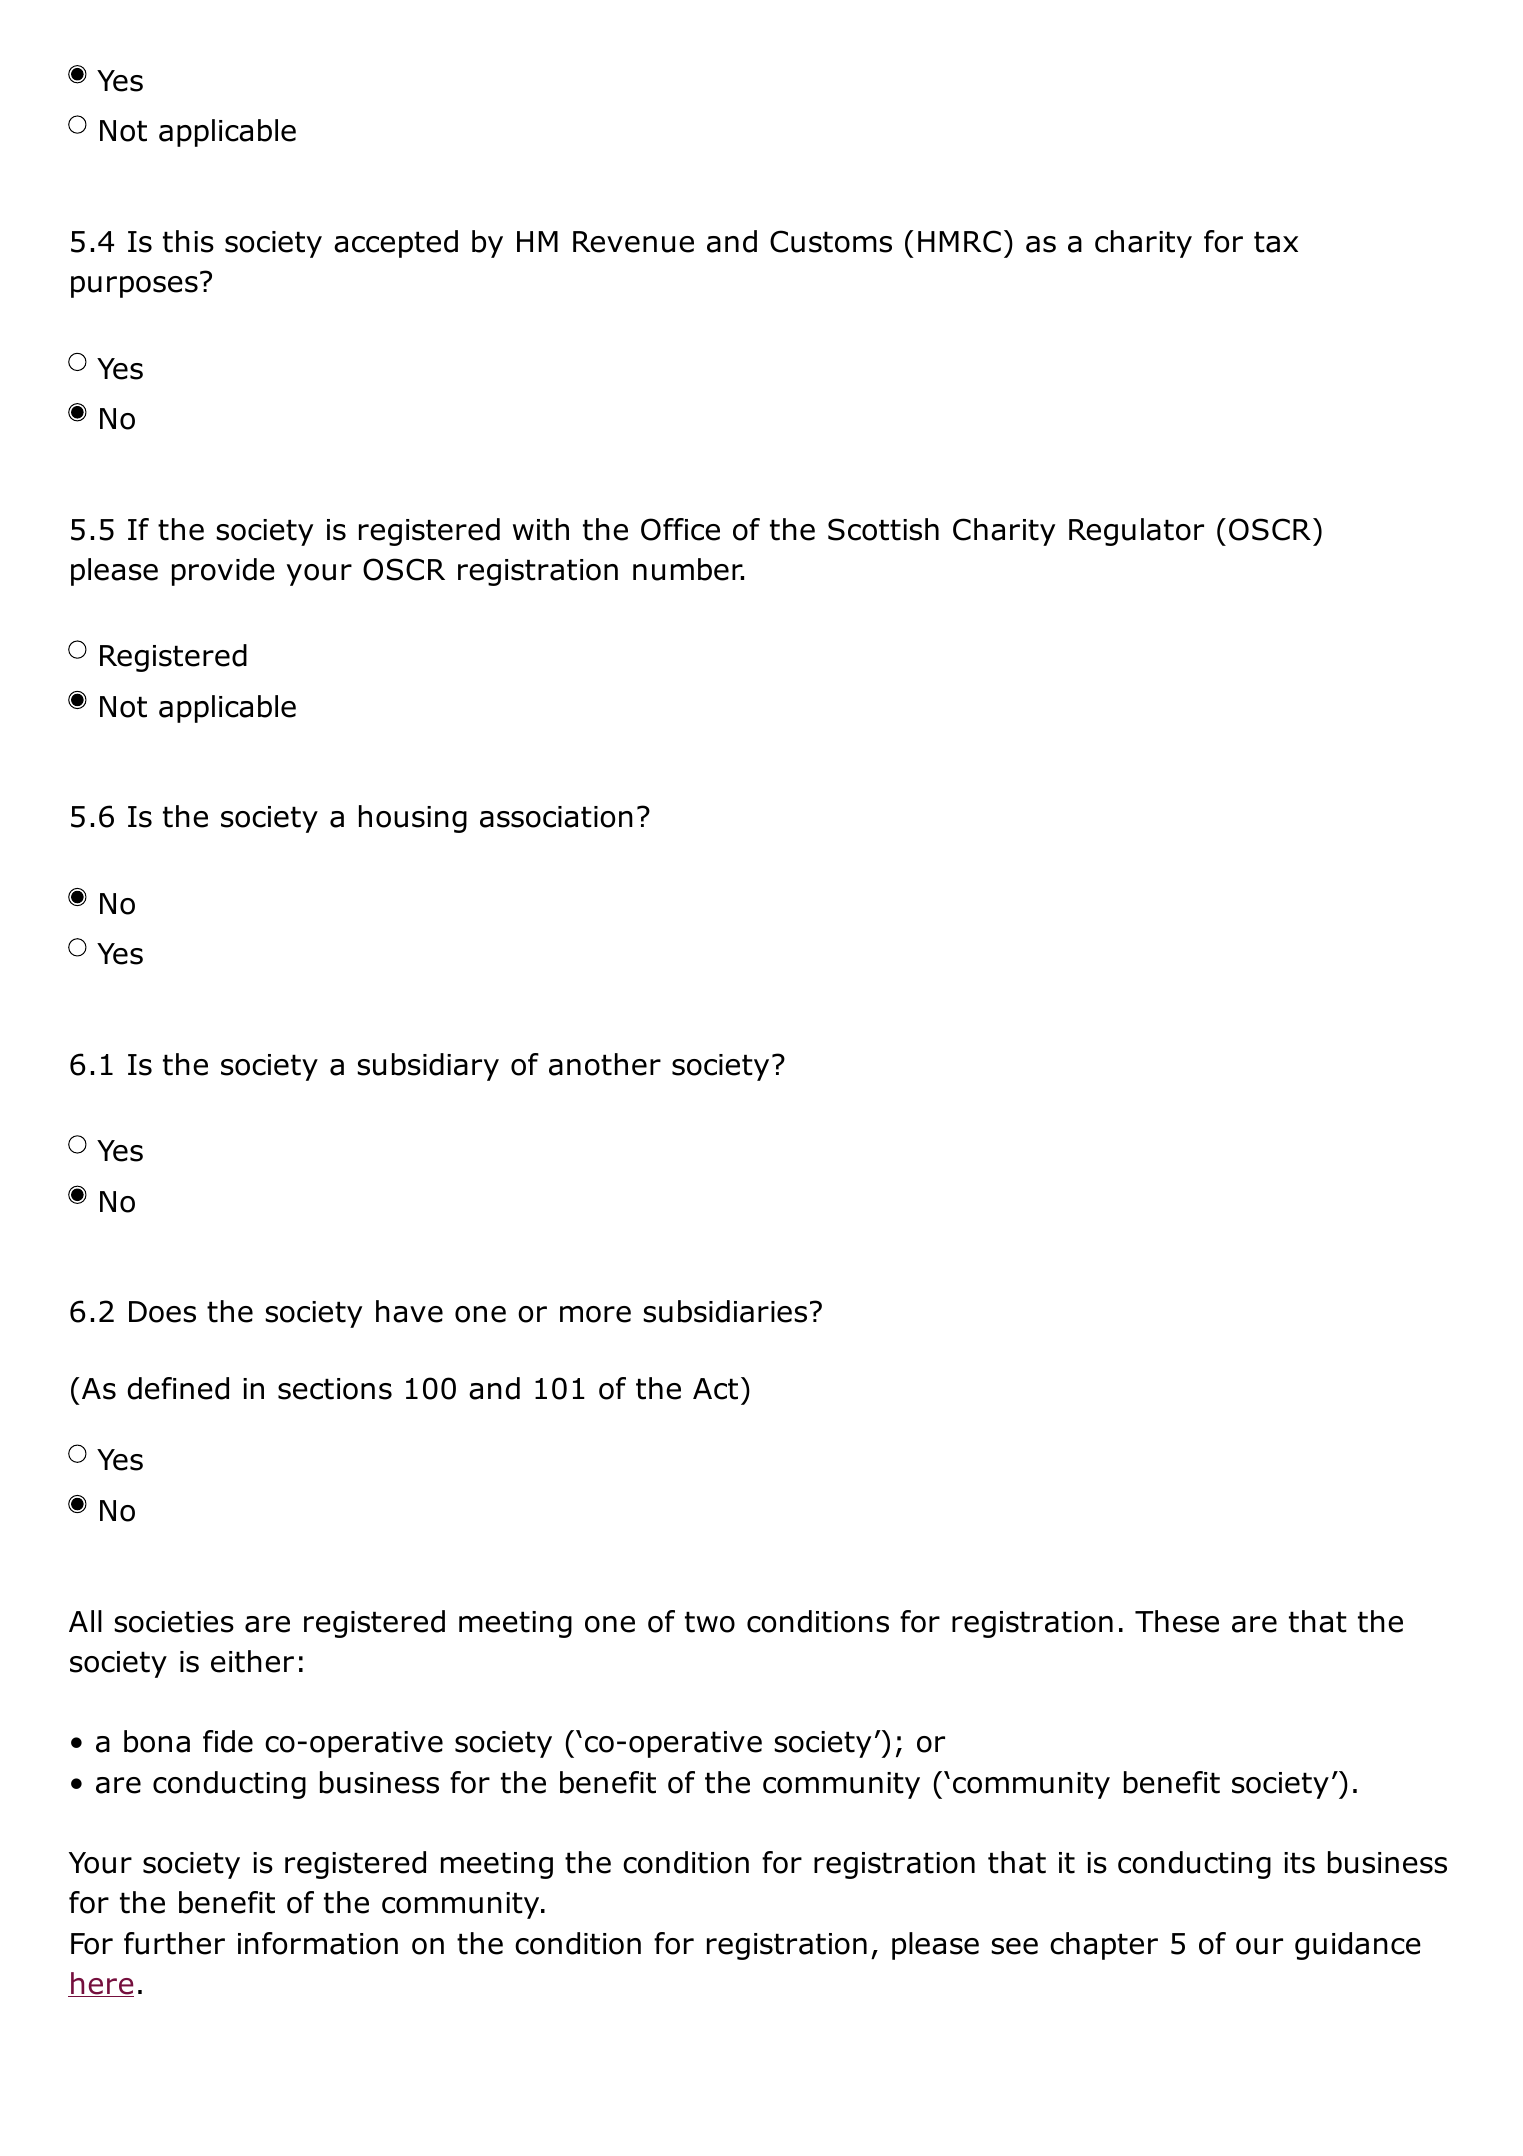 Image resolution: width=1523 pixels, height=2156 pixels. Describe the element at coordinates (428, 1067) in the image. I see `subsidiary` at that location.
